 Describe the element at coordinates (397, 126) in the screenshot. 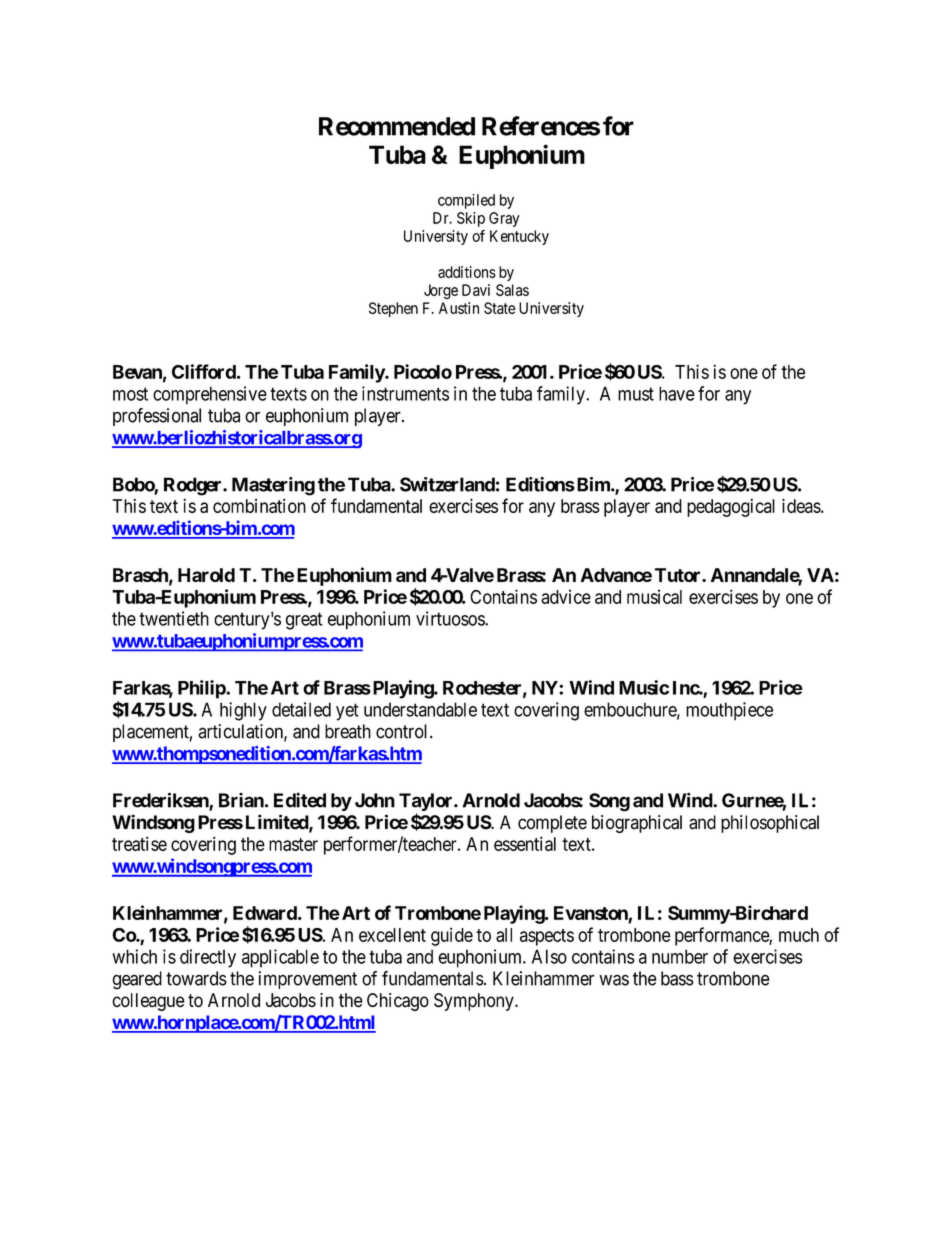

I see `Recommended` at that location.
